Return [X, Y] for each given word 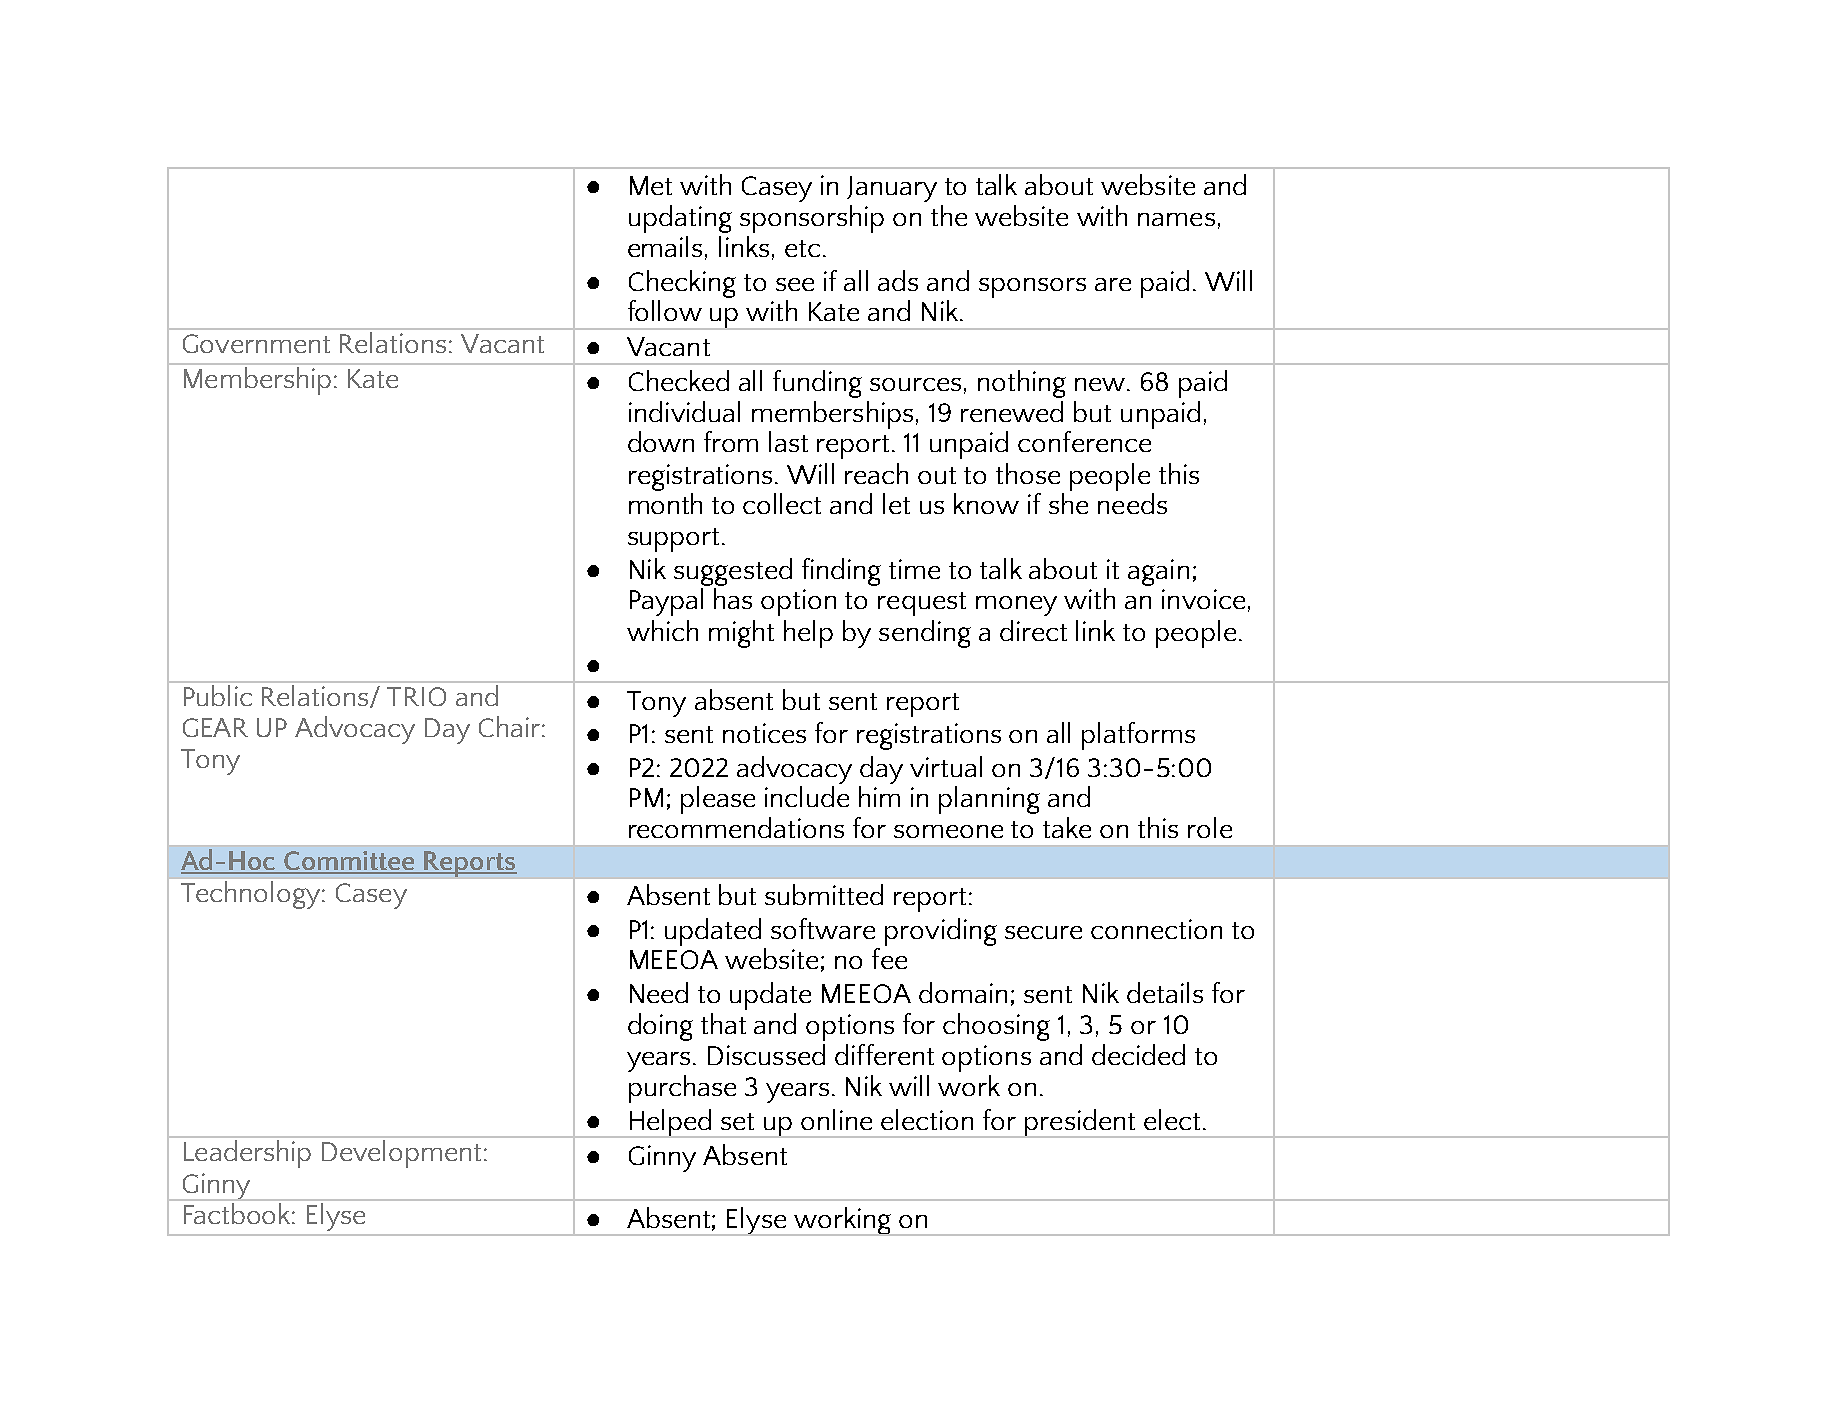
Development [403, 1154]
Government [256, 343]
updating [680, 219]
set [737, 1121]
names [1176, 219]
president [1080, 1123]
